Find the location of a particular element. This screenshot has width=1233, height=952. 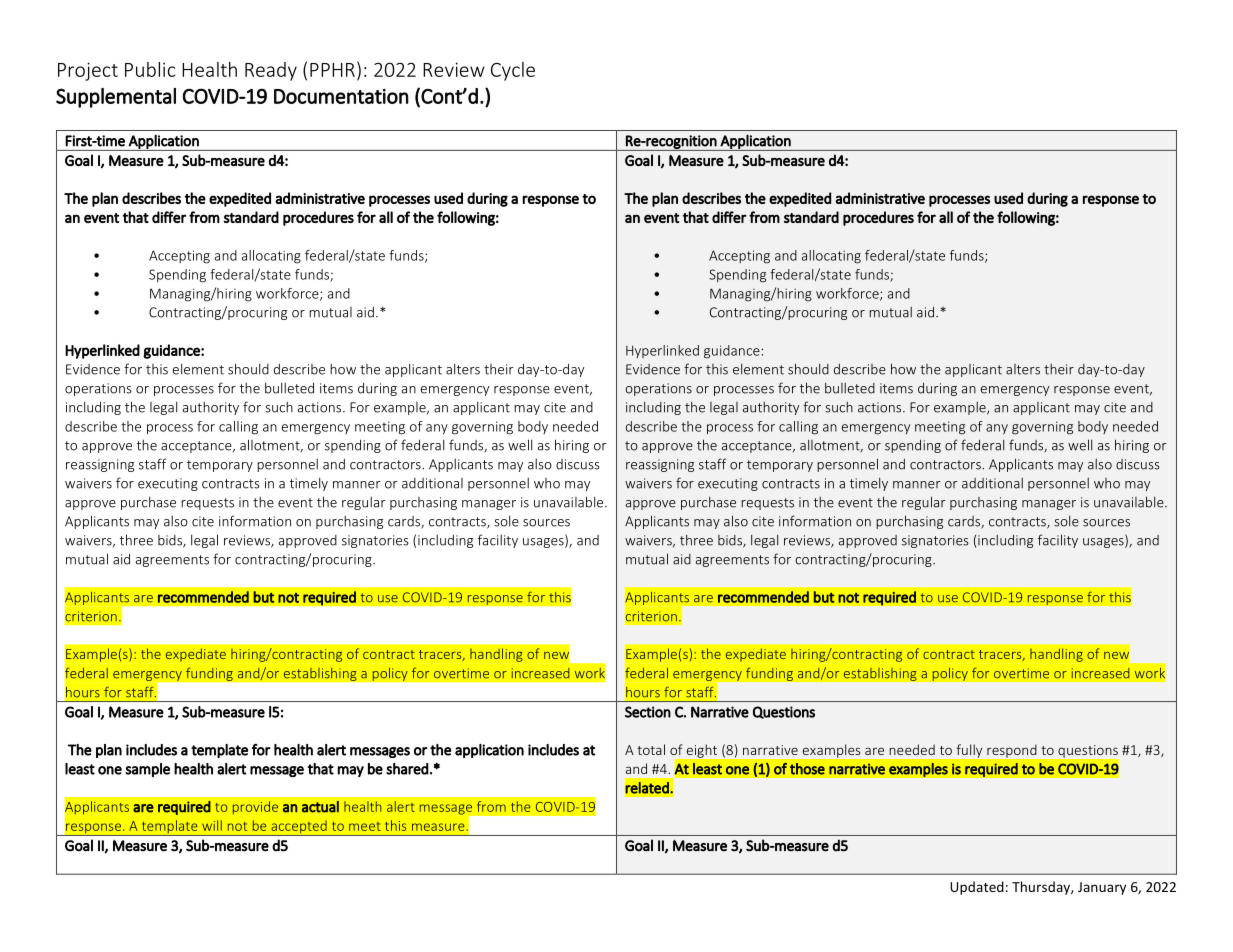

will is located at coordinates (212, 825).
